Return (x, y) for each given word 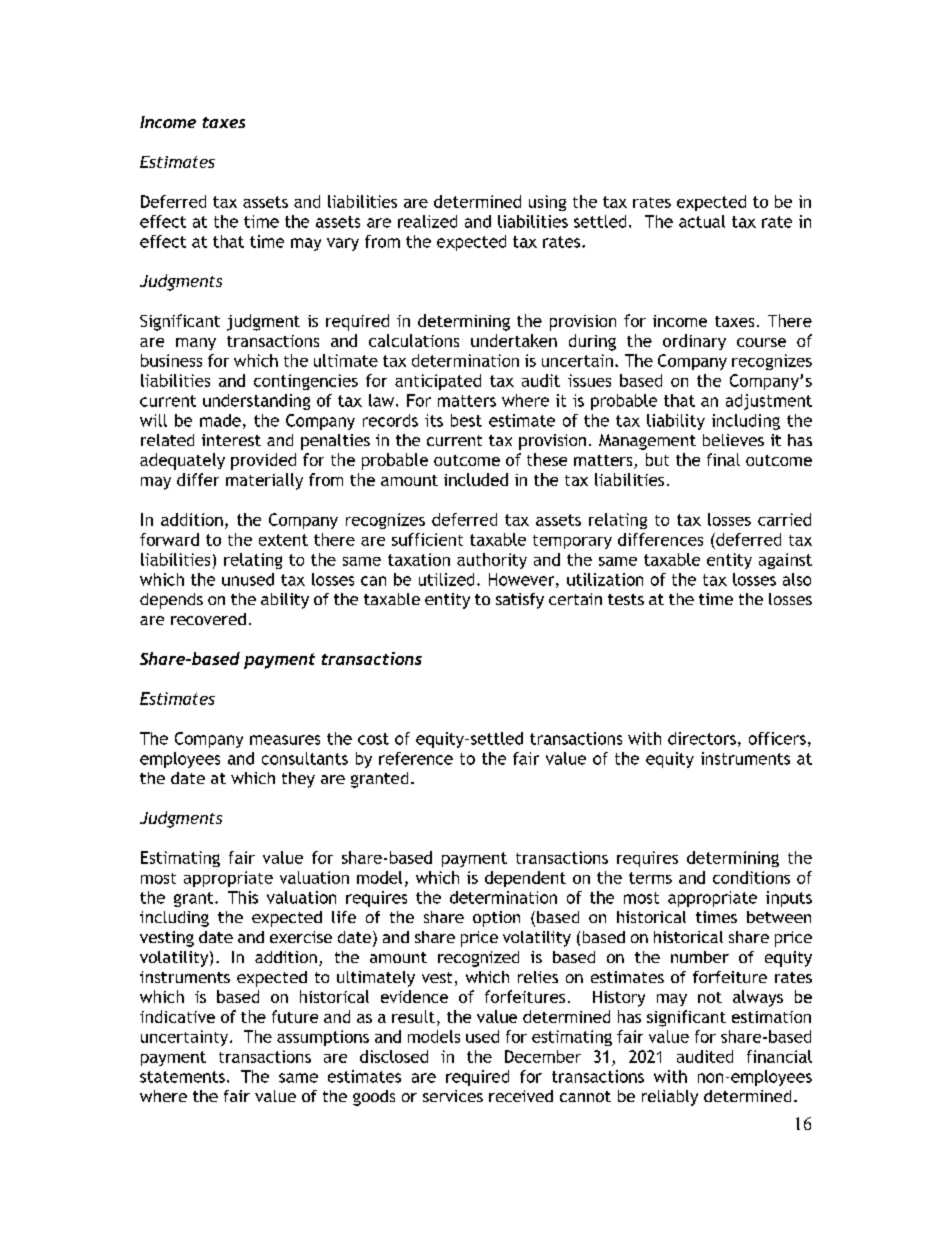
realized (427, 221)
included (476, 479)
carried (784, 519)
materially (264, 481)
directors (702, 738)
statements (182, 1077)
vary (343, 244)
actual (702, 221)
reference (416, 758)
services (453, 1096)
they (298, 780)
